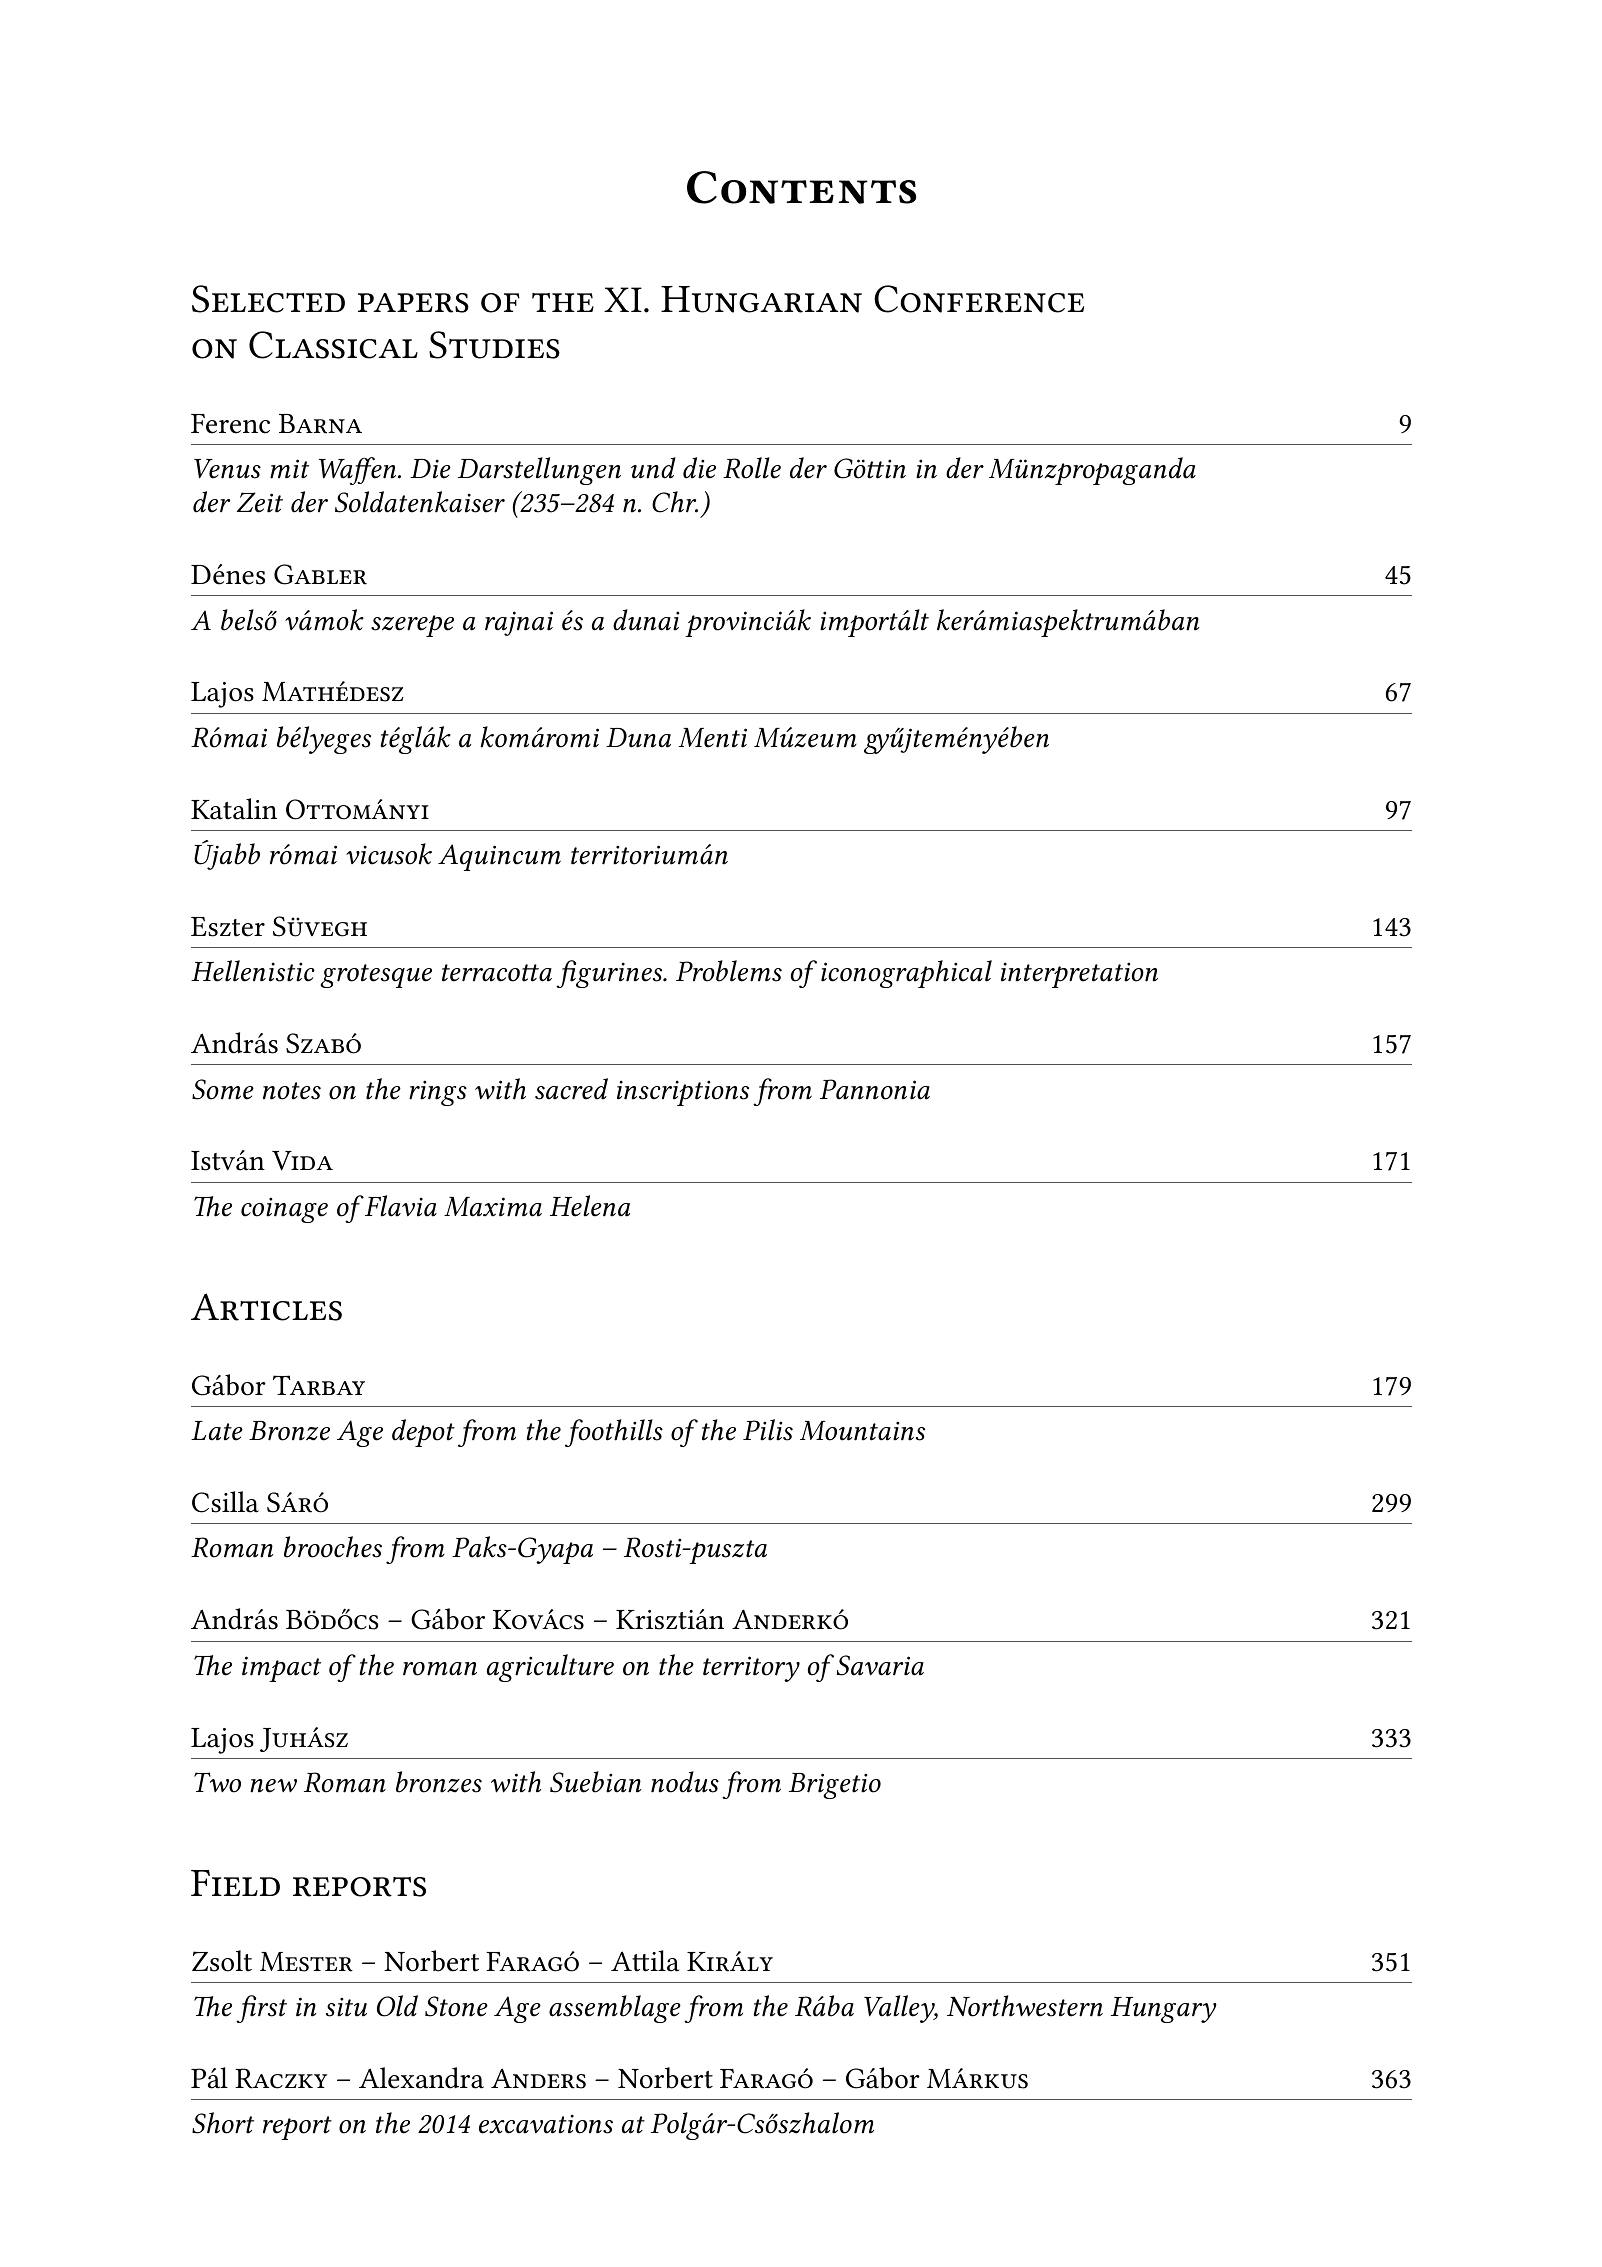 Image resolution: width=1602 pixels, height=2267 pixels. Describe the element at coordinates (320, 574) in the screenshot. I see `Gabler` at that location.
